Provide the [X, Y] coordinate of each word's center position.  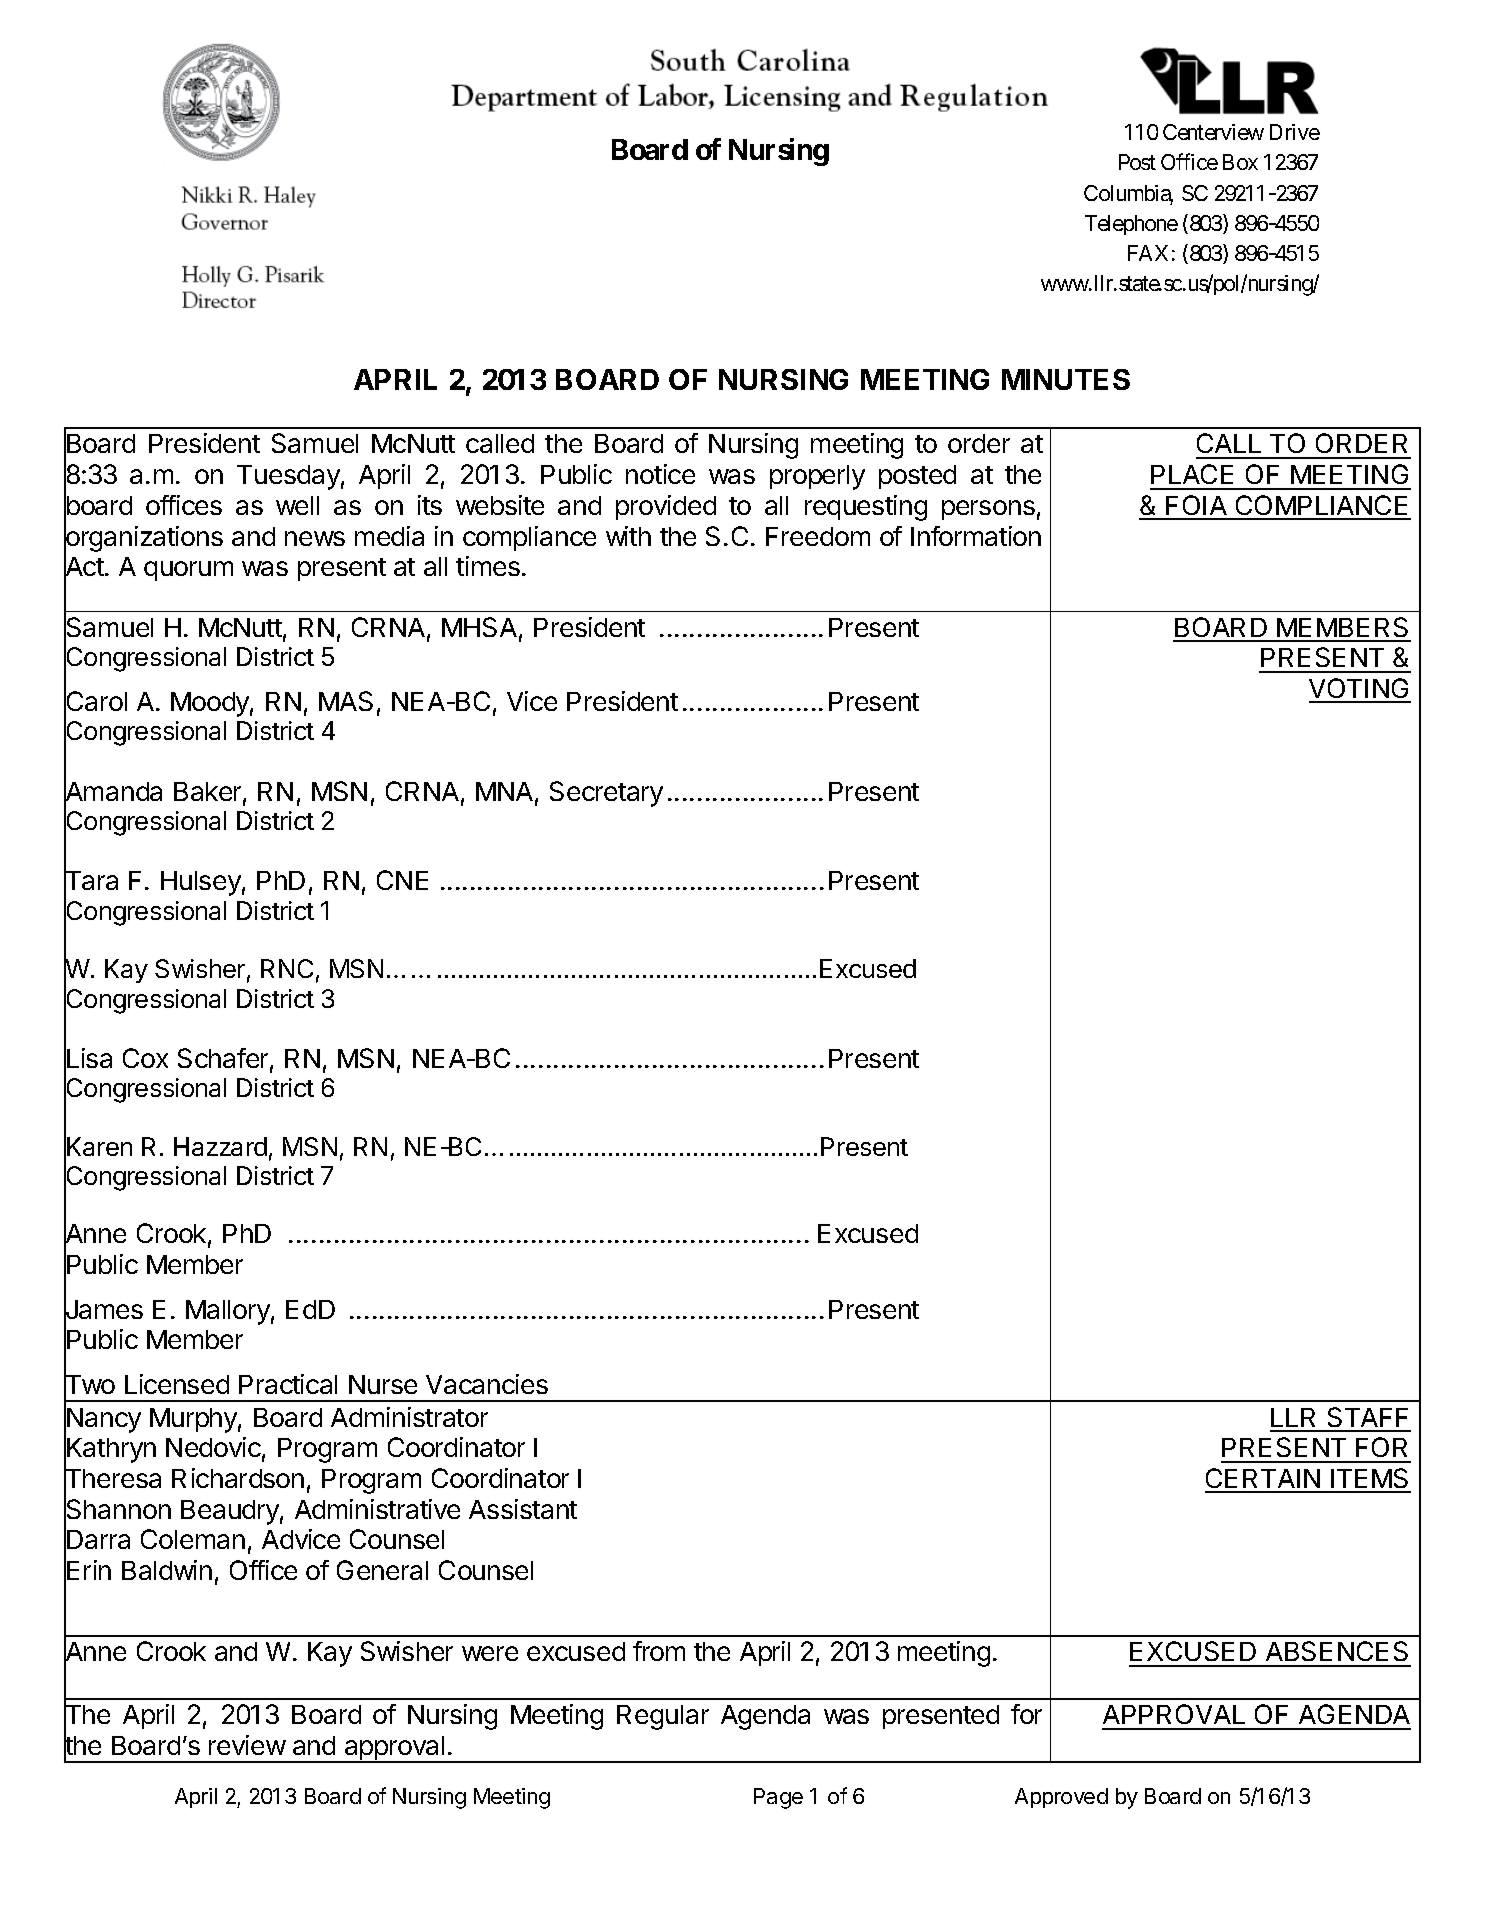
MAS [346, 701]
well [297, 505]
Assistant [523, 1509]
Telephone [1131, 225]
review [247, 1745]
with [628, 536]
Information [976, 536]
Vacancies [487, 1384]
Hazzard [220, 1146]
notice [660, 474]
